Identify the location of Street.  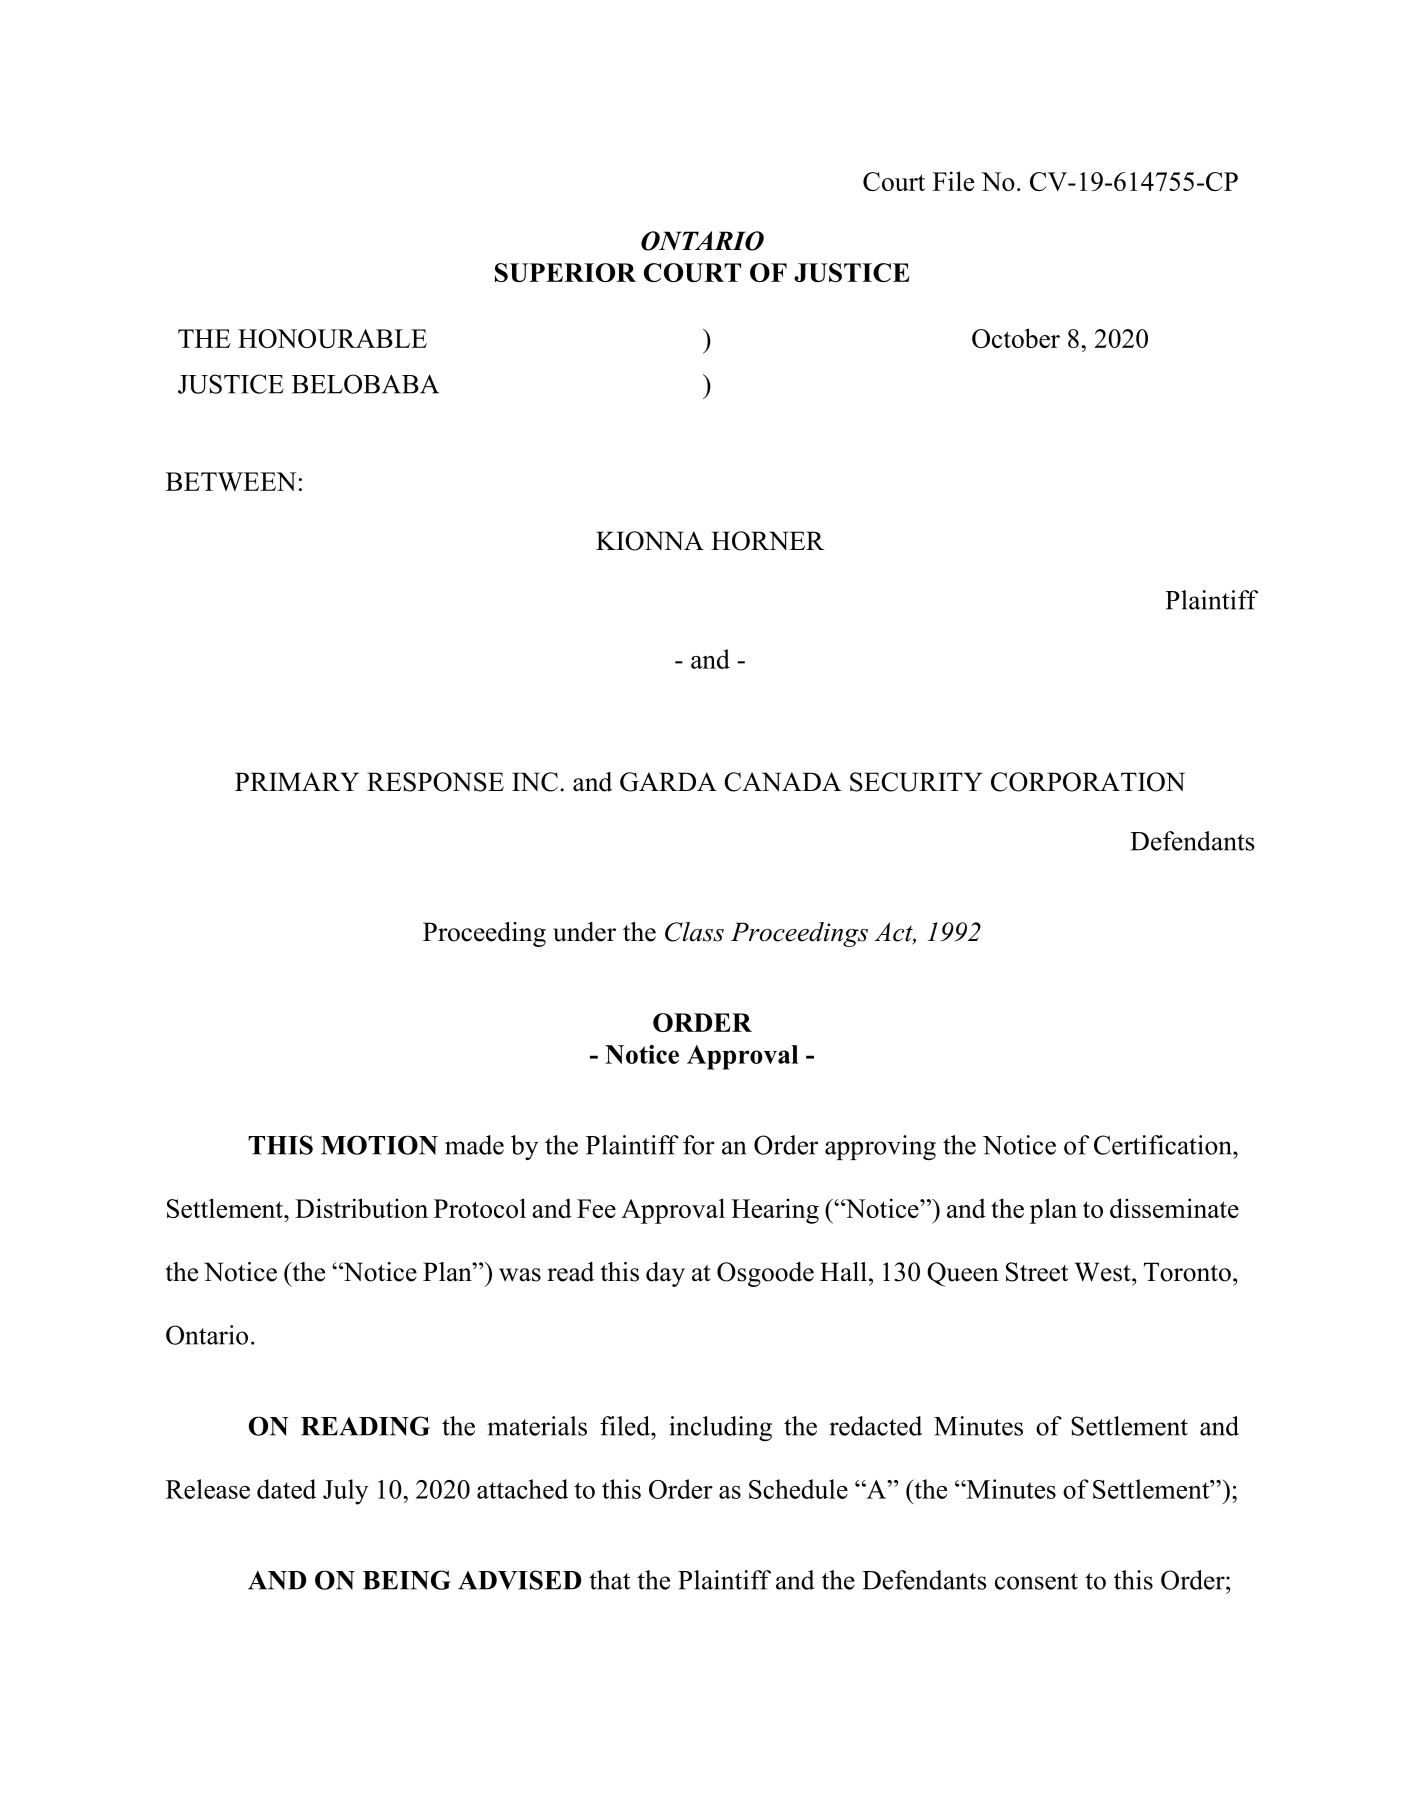
(1037, 1272).
